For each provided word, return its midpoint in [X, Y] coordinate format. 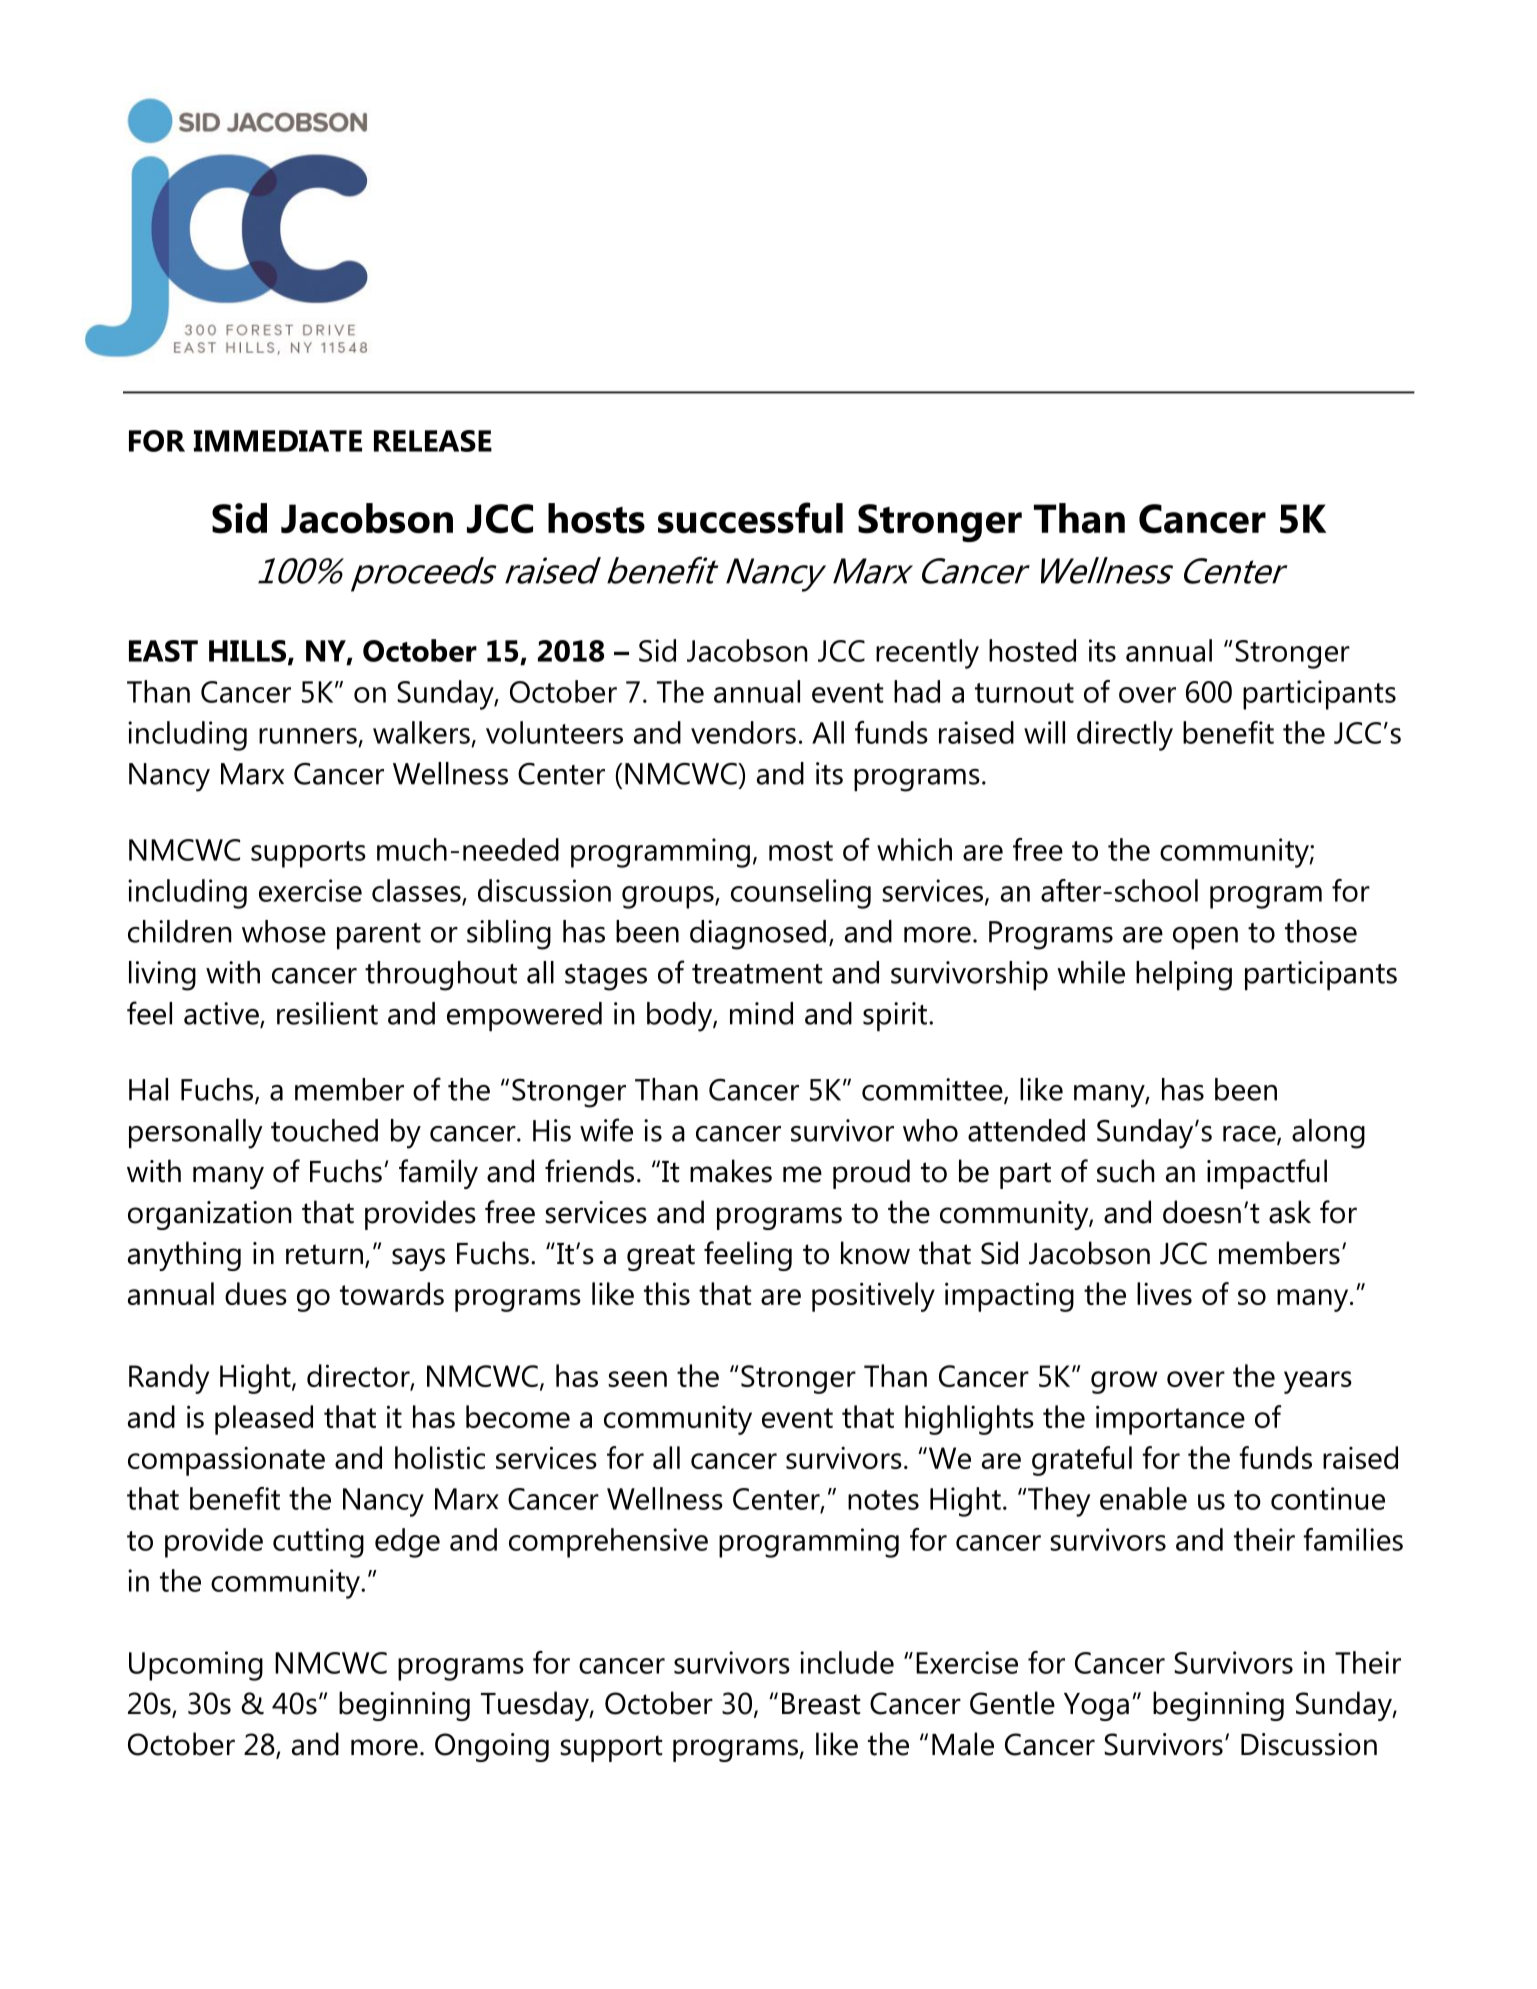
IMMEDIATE [278, 441]
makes [731, 1171]
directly [1125, 736]
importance [1170, 1420]
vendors [743, 732]
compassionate [226, 1461]
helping [1184, 976]
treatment [757, 974]
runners [308, 736]
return [324, 1254]
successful [750, 518]
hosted [1032, 650]
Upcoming [196, 1666]
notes [883, 1500]
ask [1290, 1212]
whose [284, 931]
